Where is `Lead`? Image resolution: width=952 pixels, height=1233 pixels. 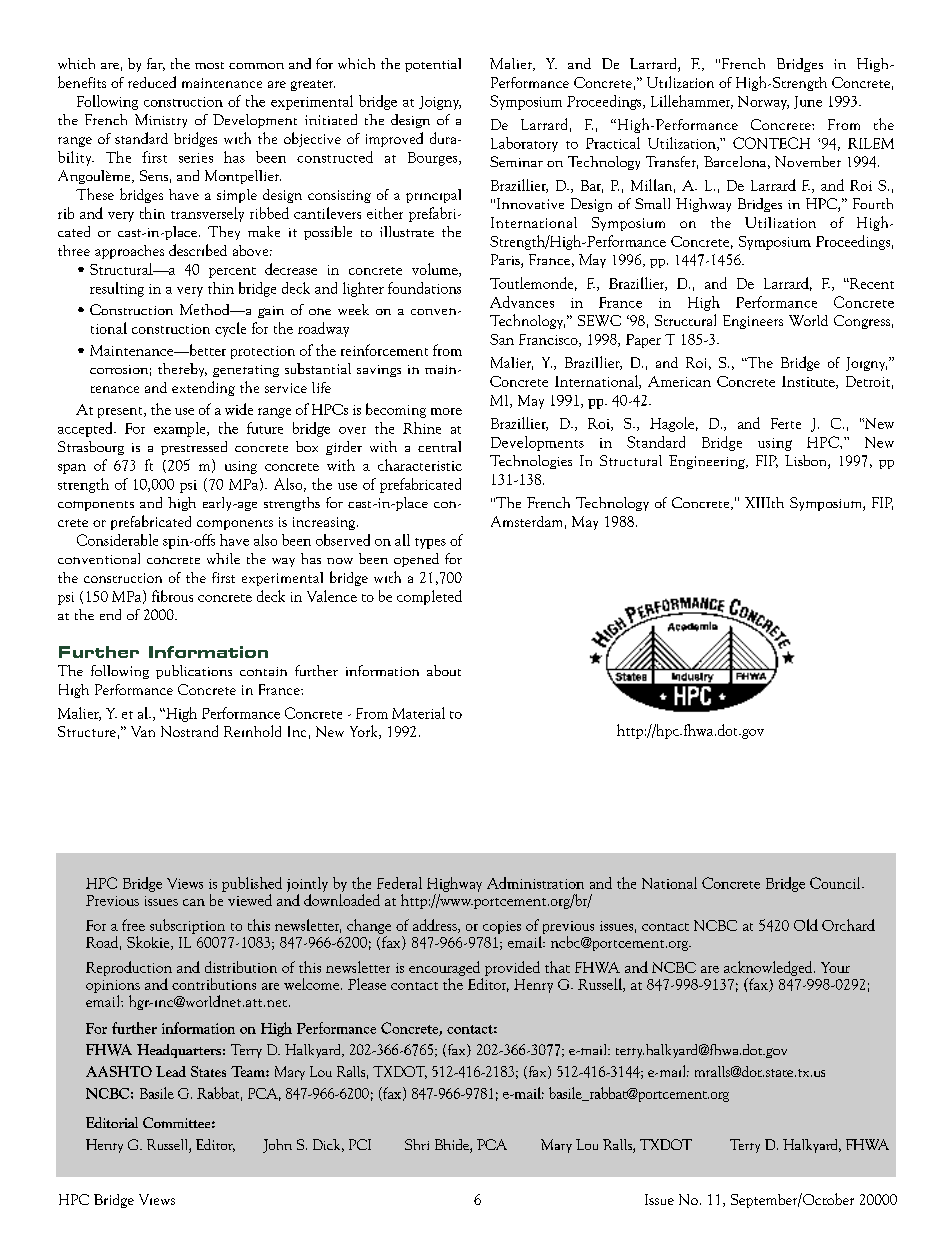
Lead is located at coordinates (171, 1071).
